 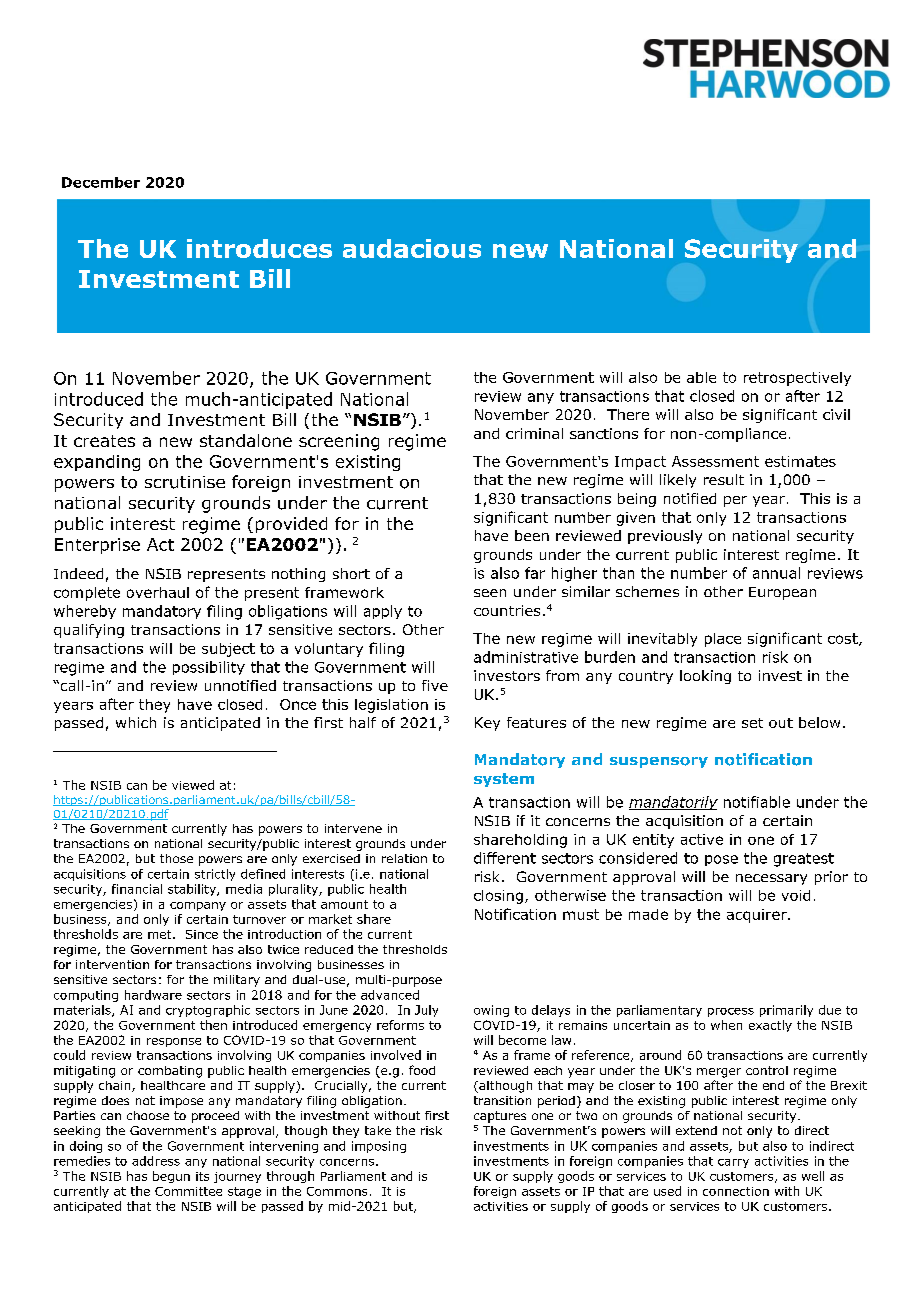 I want to click on been, so click(x=532, y=535).
